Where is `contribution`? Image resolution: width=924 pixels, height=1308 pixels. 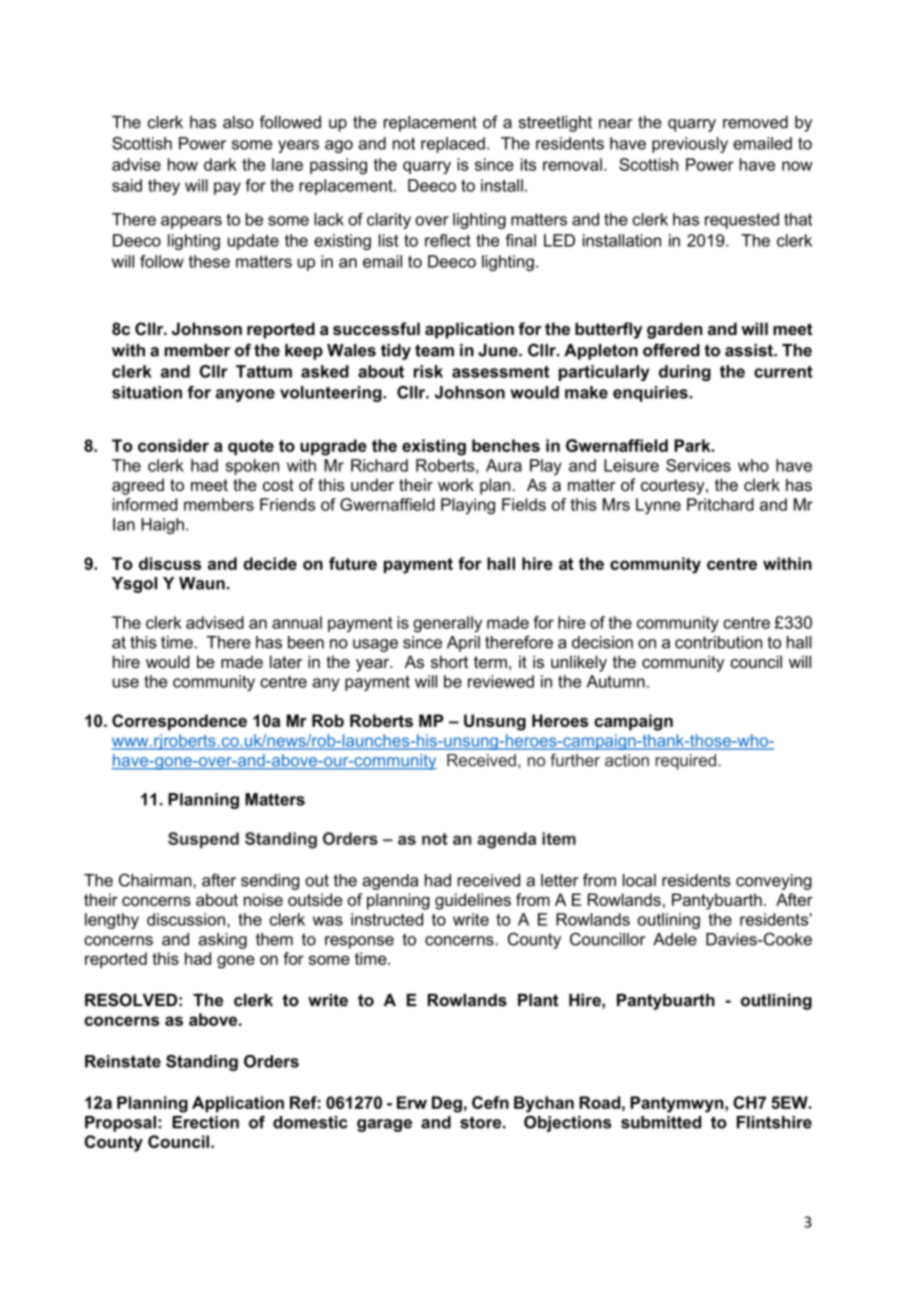
contribution is located at coordinates (718, 642).
